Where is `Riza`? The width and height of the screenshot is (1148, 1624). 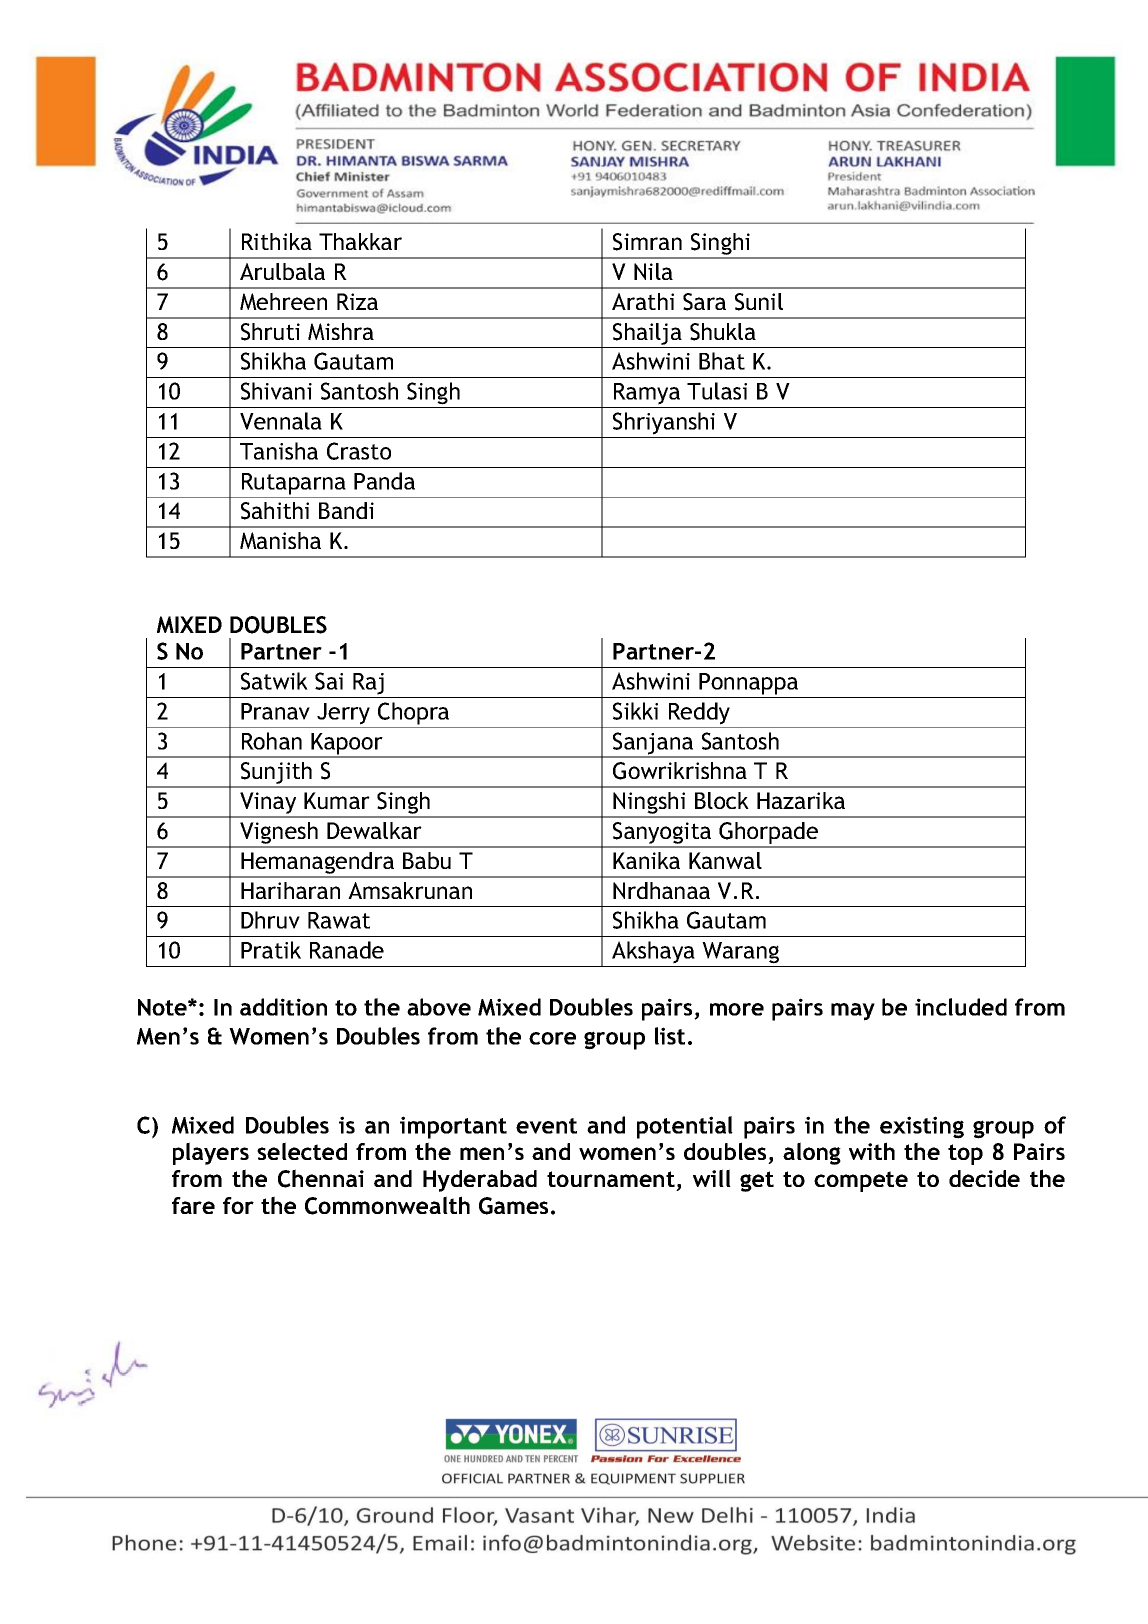
Riza is located at coordinates (357, 301).
